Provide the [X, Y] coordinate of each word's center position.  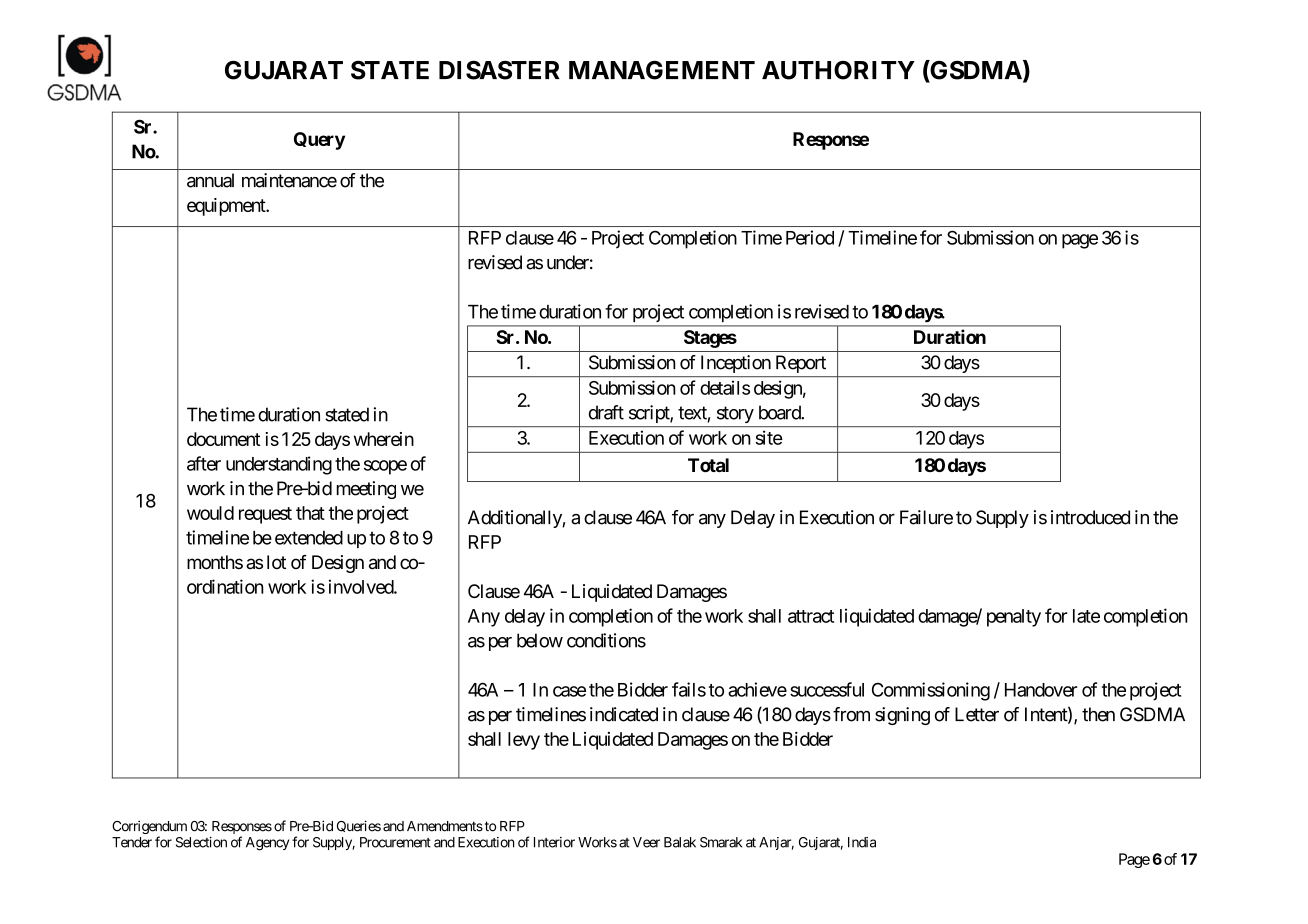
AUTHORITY [838, 70]
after [204, 463]
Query [319, 141]
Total [708, 465]
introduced [1090, 517]
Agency [267, 844]
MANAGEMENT [662, 70]
